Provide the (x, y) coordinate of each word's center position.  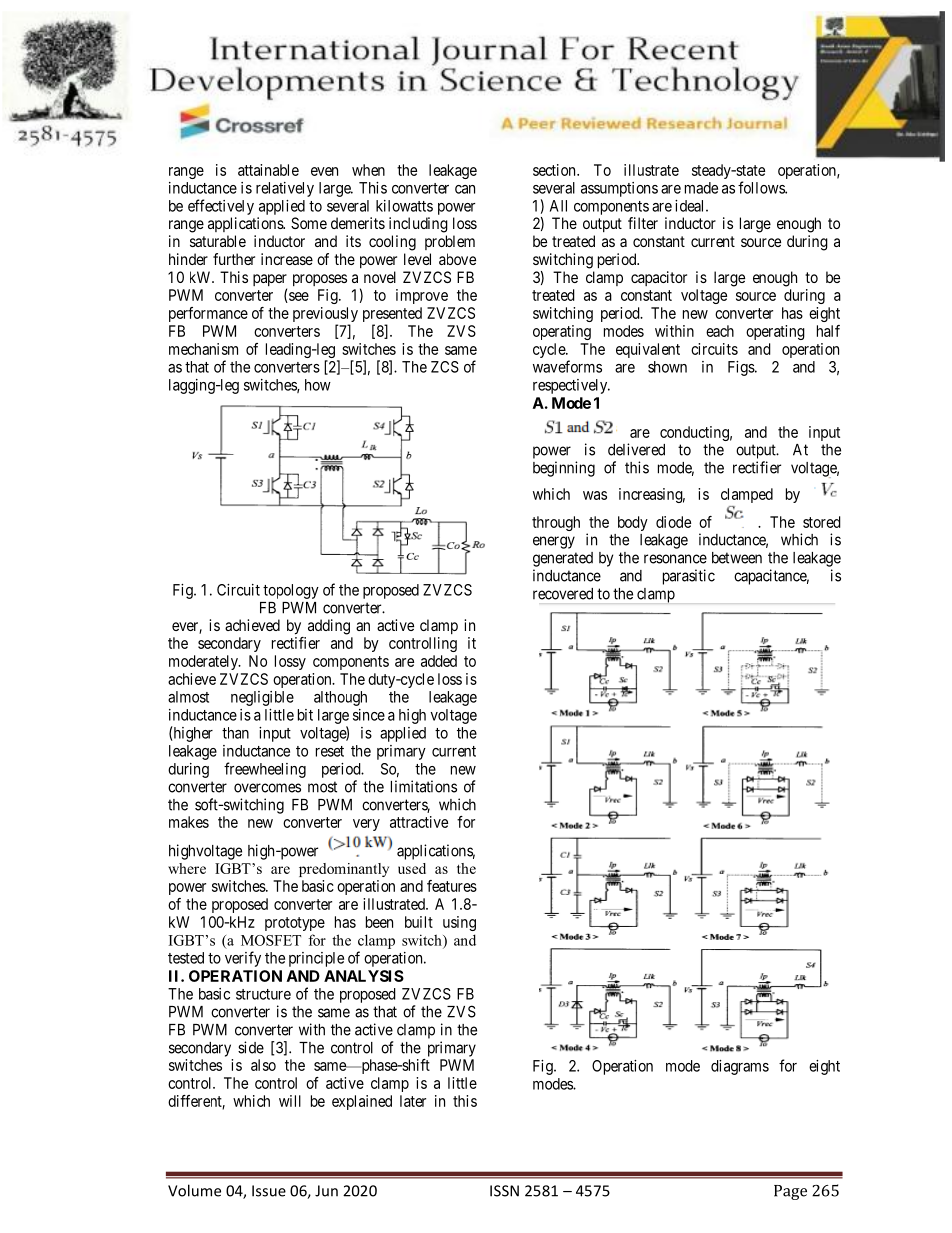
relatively (285, 189)
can (465, 189)
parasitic (689, 577)
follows (762, 187)
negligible (262, 698)
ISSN (504, 1191)
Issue (269, 1191)
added (439, 661)
